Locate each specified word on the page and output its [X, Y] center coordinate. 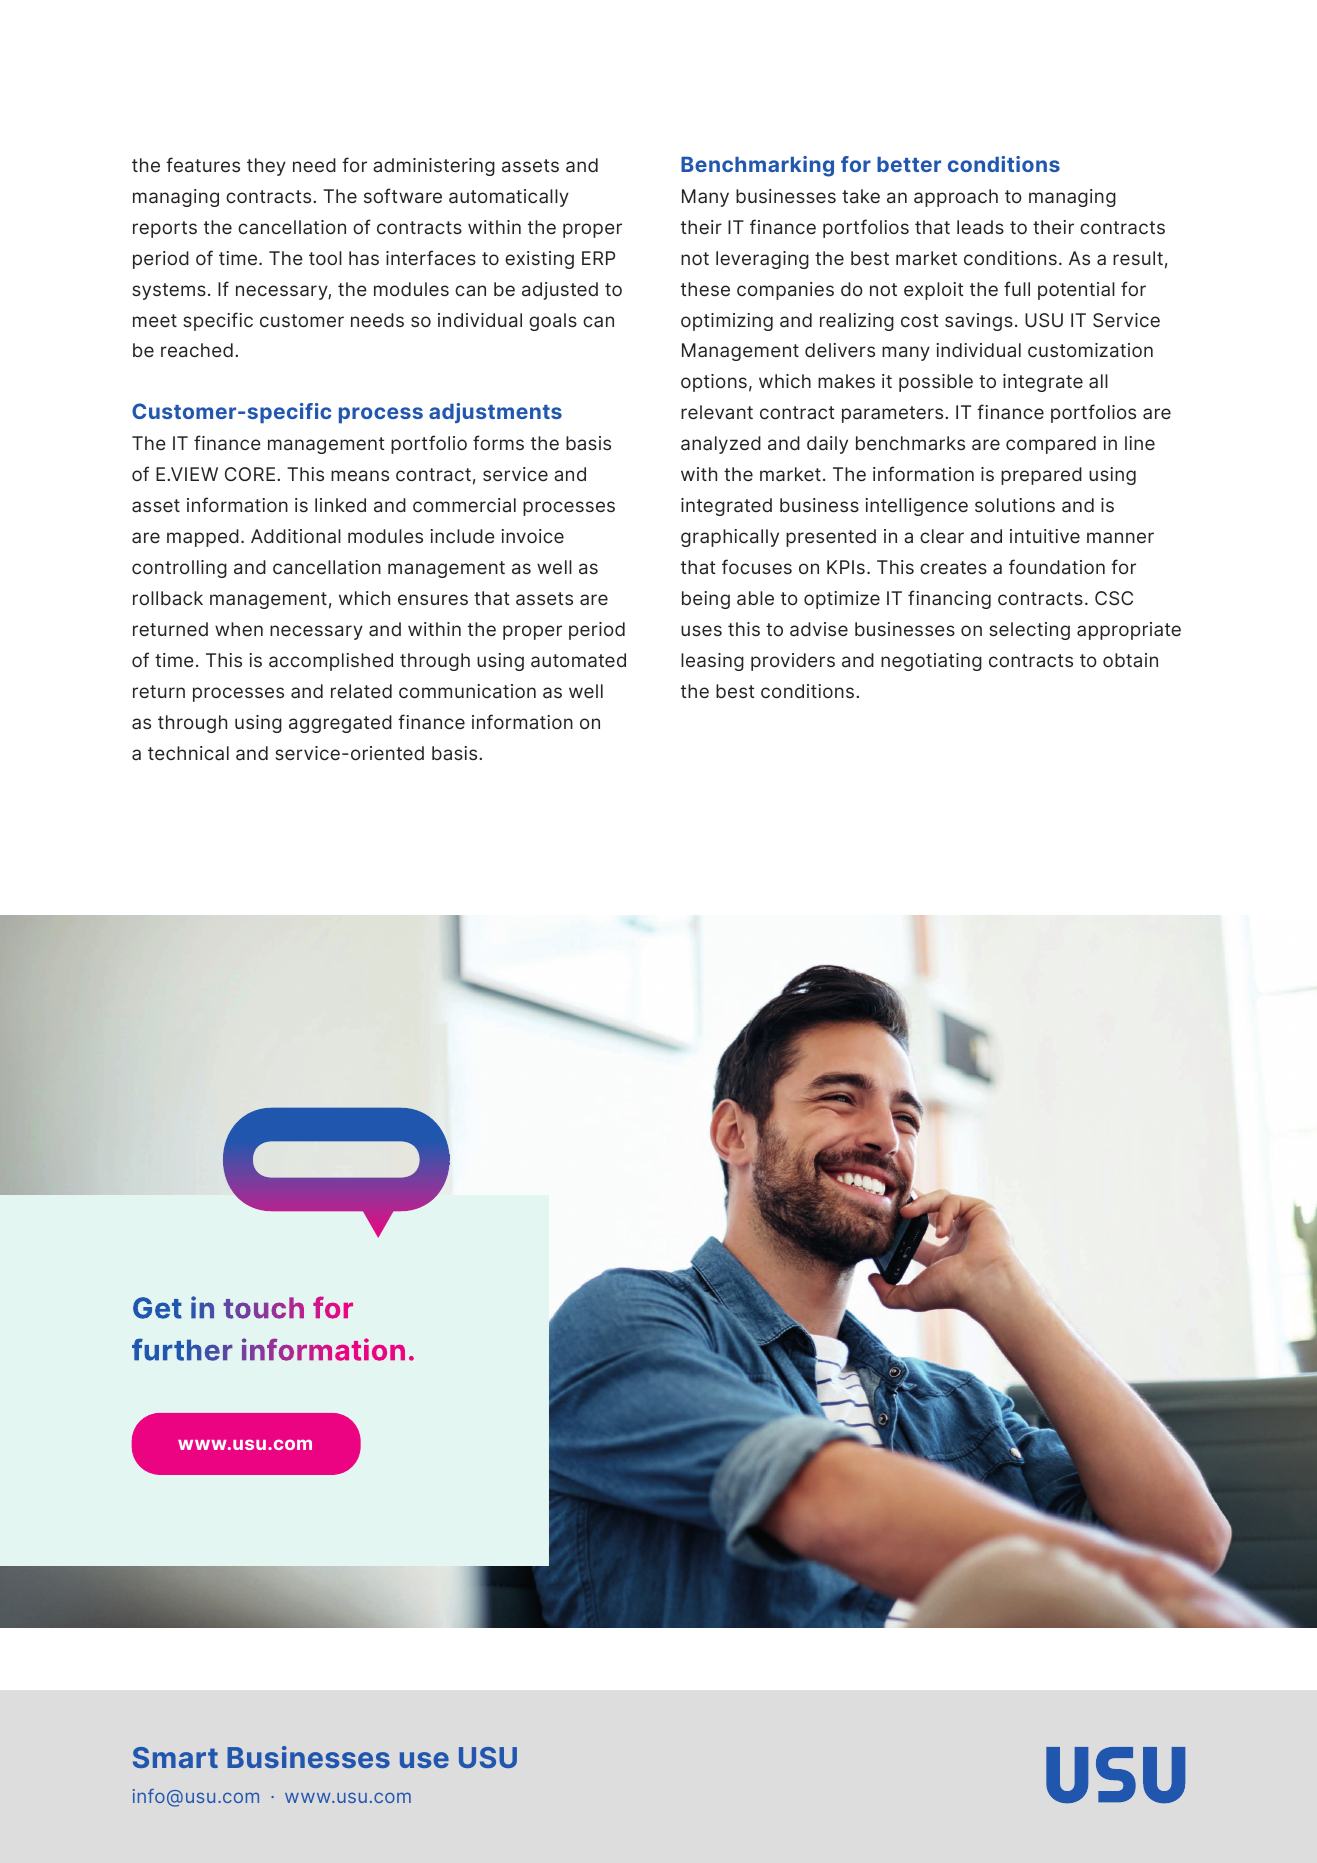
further [182, 1349]
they [266, 167]
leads [980, 227]
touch [264, 1308]
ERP [598, 258]
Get [157, 1308]
